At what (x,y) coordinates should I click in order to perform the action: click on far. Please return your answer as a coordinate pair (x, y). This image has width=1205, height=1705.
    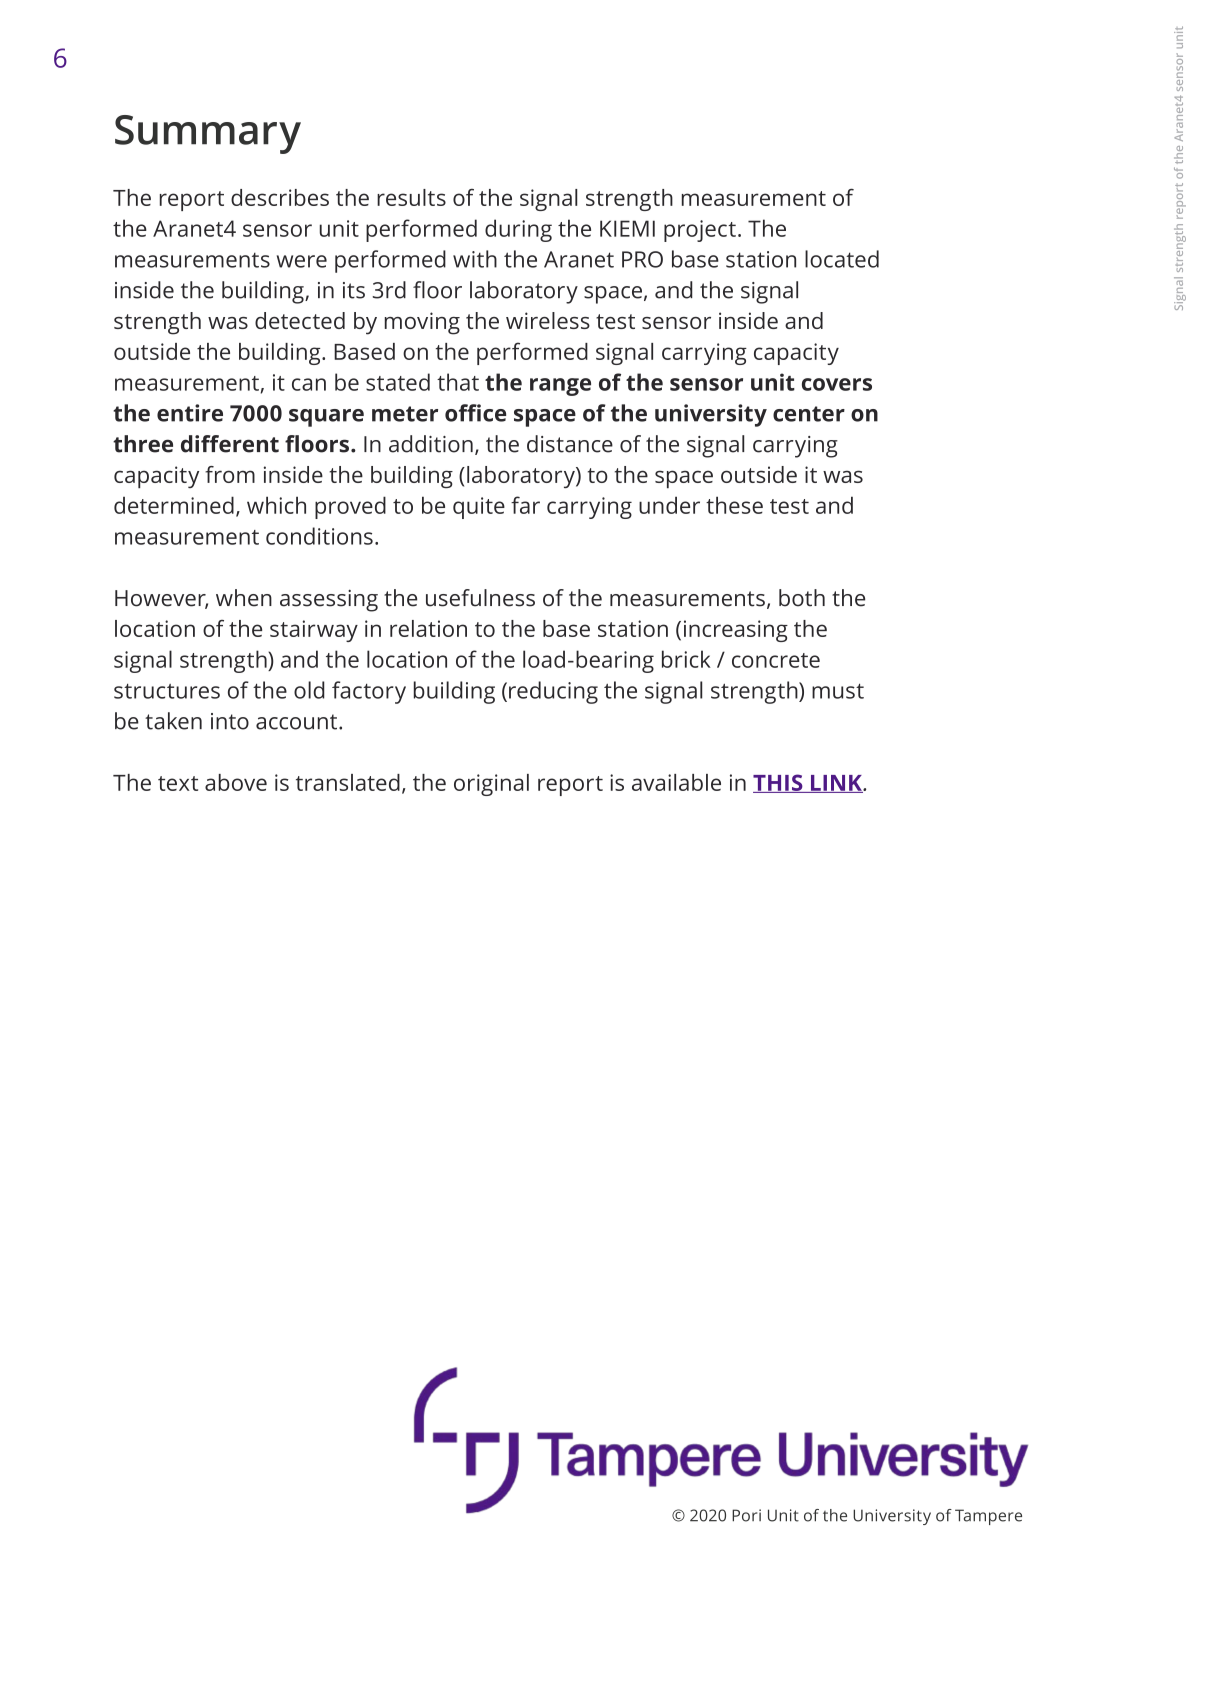
    Looking at the image, I should click on (525, 505).
